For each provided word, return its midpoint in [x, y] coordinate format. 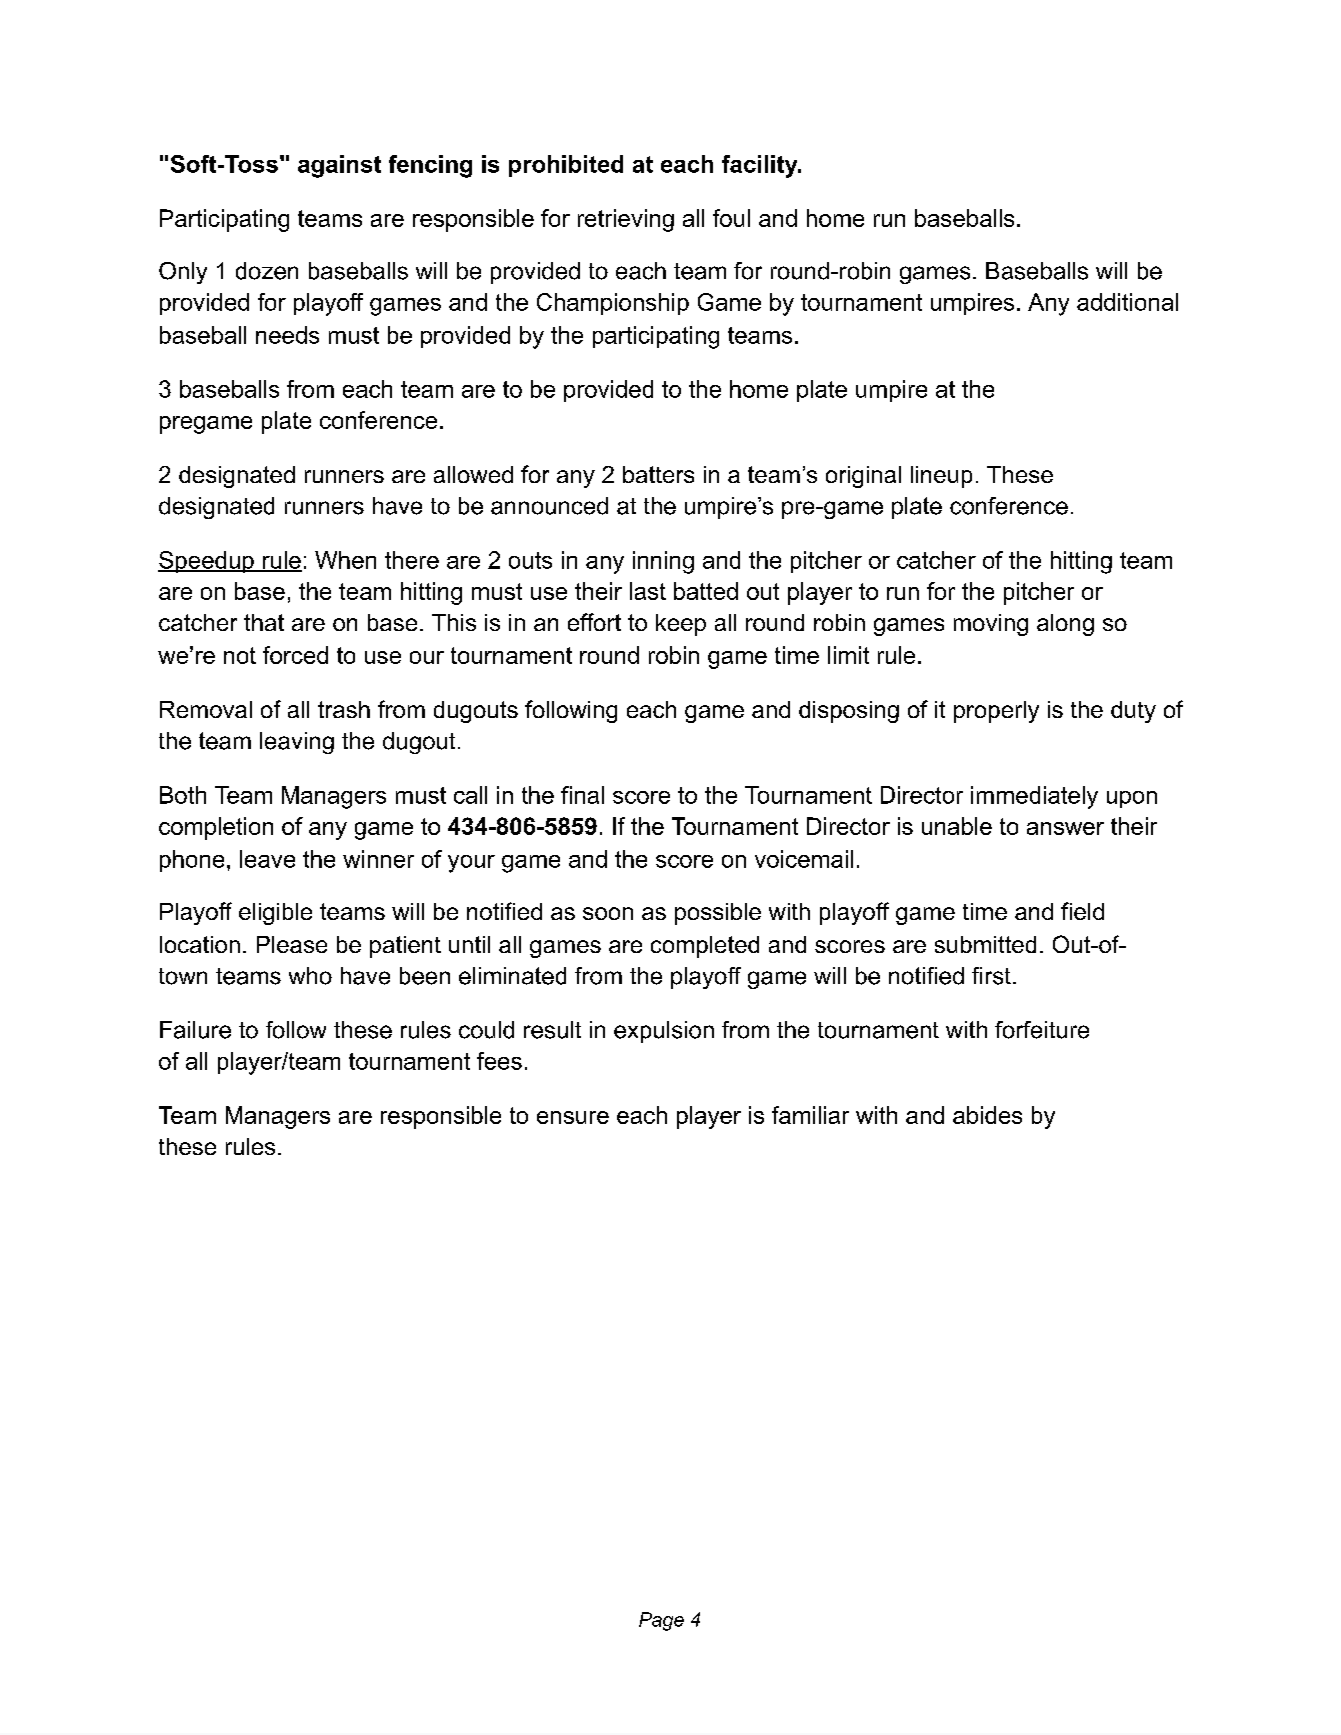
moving [991, 625]
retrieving [626, 220]
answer [1065, 828]
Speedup [207, 562]
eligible [275, 914]
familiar [810, 1115]
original [863, 477]
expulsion [664, 1032]
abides [987, 1115]
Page [661, 1621]
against [339, 166]
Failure [195, 1030]
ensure [573, 1117]
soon [608, 913]
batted [706, 591]
